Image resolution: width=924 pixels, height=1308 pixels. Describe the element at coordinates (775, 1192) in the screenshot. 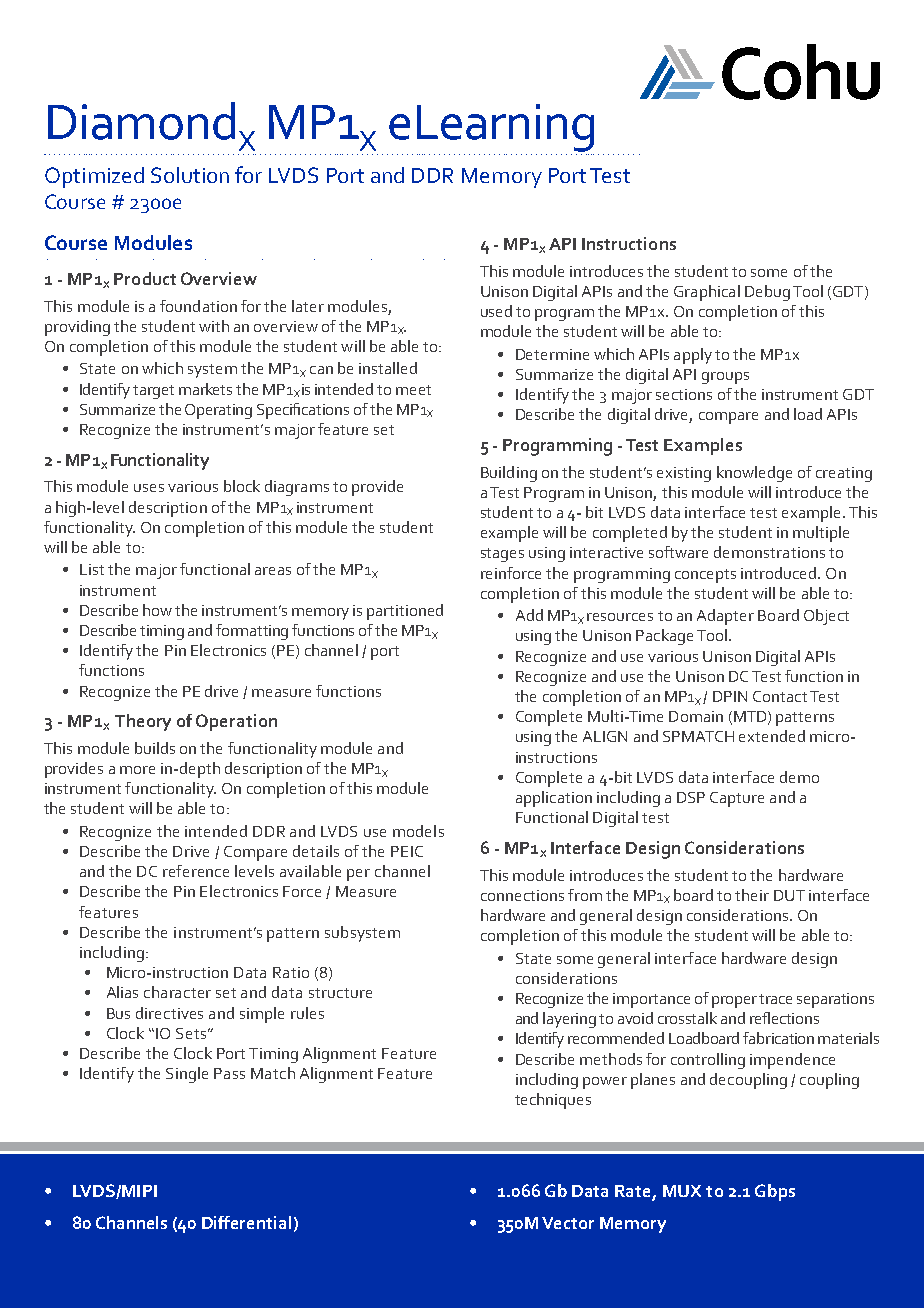

I see `Gbps` at that location.
